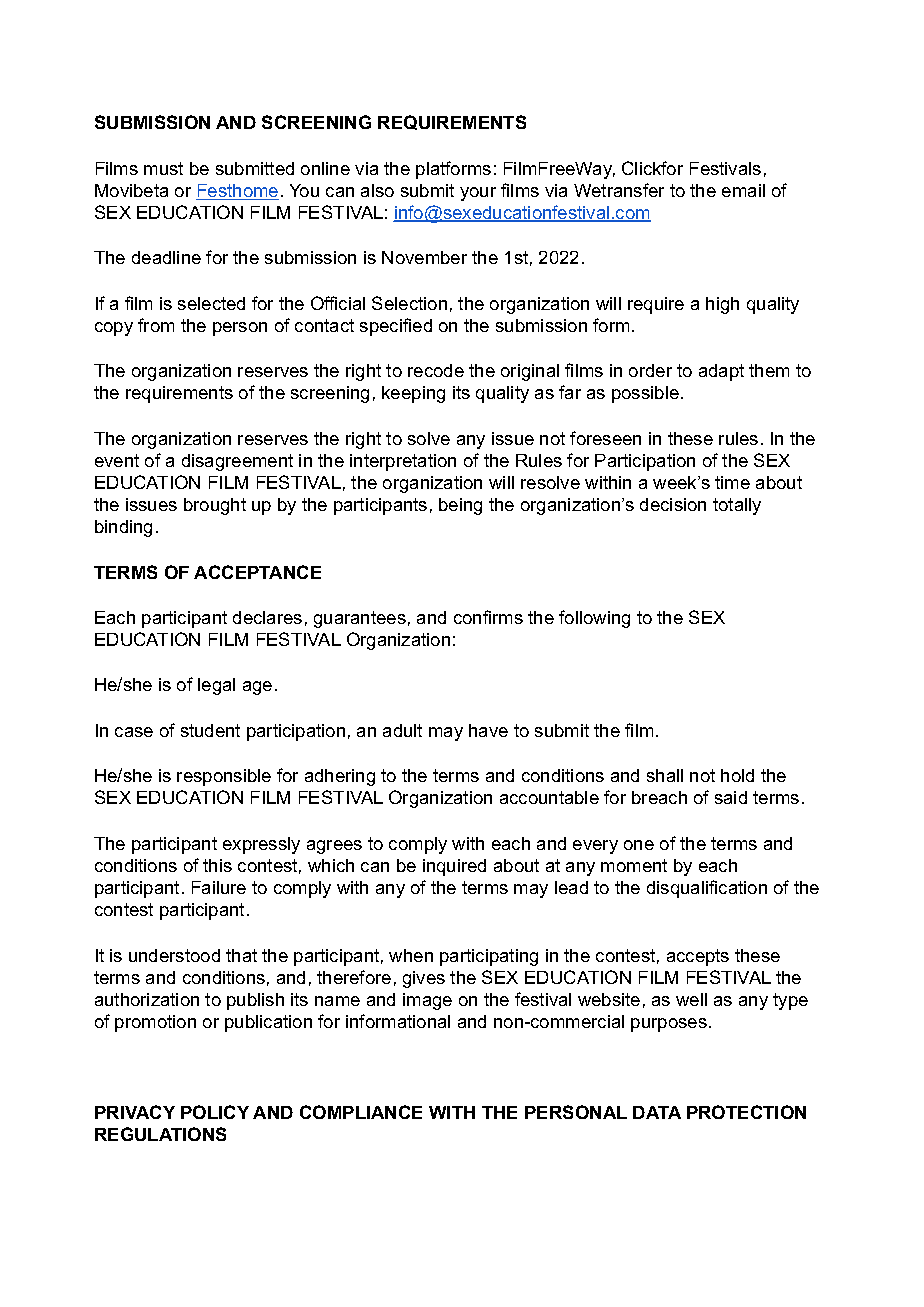  What do you see at coordinates (361, 1112) in the screenshot?
I see `COMPLIANCE` at bounding box center [361, 1112].
